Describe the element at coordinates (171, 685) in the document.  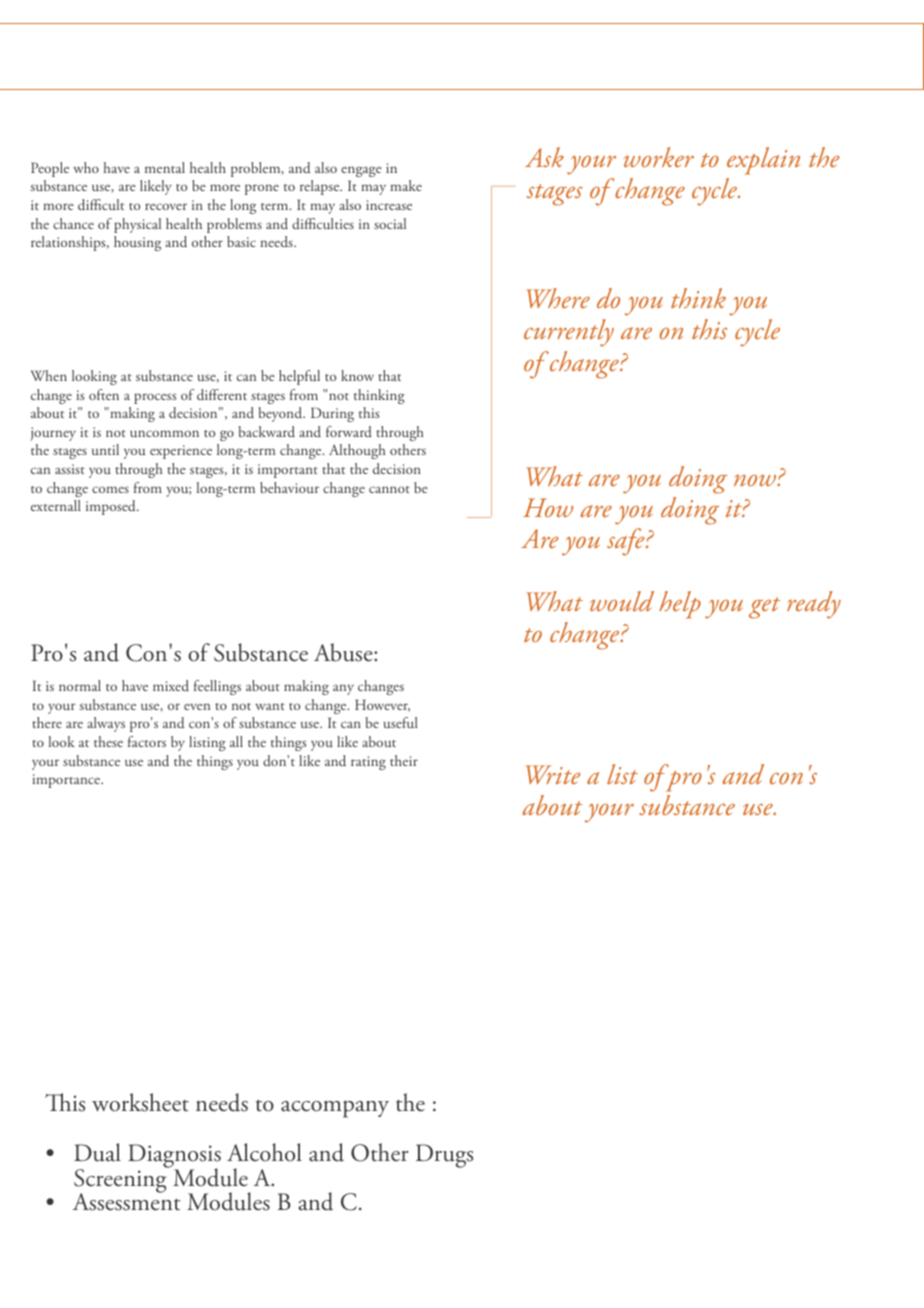
I see `mixed` at that location.
